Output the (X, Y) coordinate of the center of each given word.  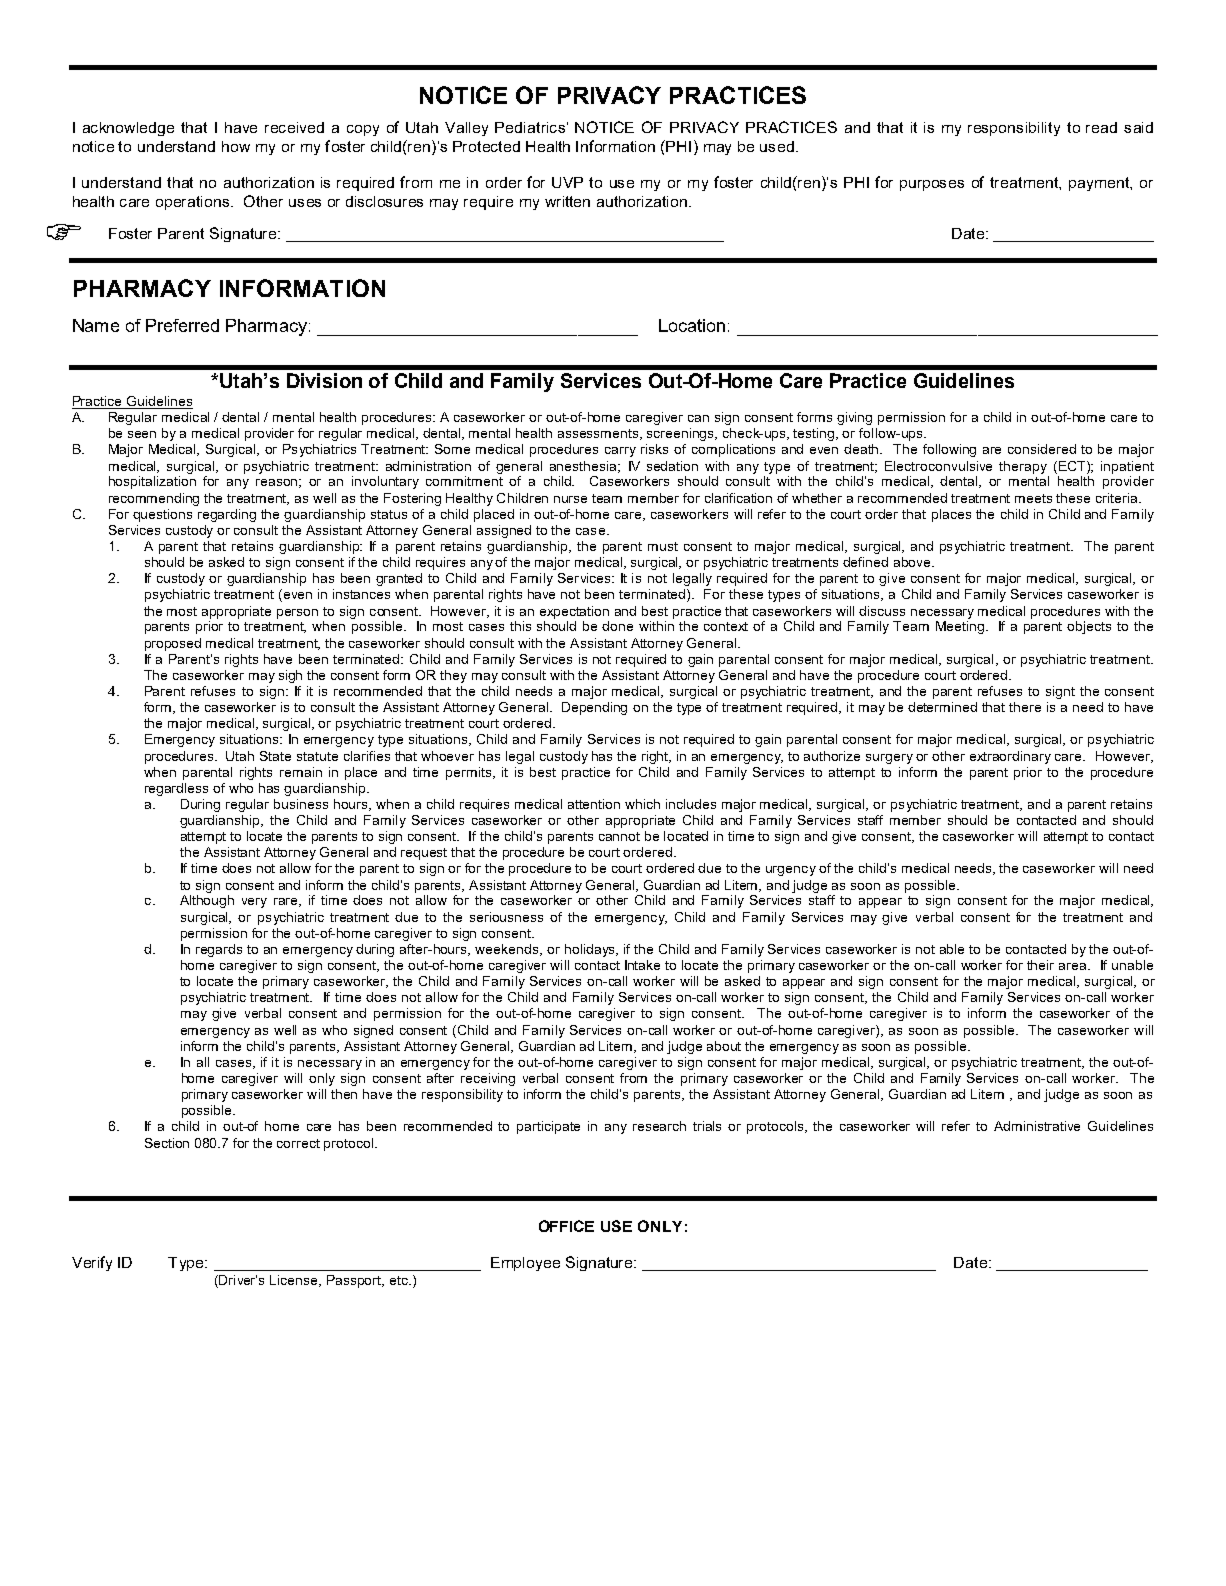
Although (207, 901)
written (567, 201)
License (295, 1281)
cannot (619, 836)
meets (1033, 498)
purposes (932, 185)
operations (194, 203)
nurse (570, 499)
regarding (227, 515)
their (1040, 965)
